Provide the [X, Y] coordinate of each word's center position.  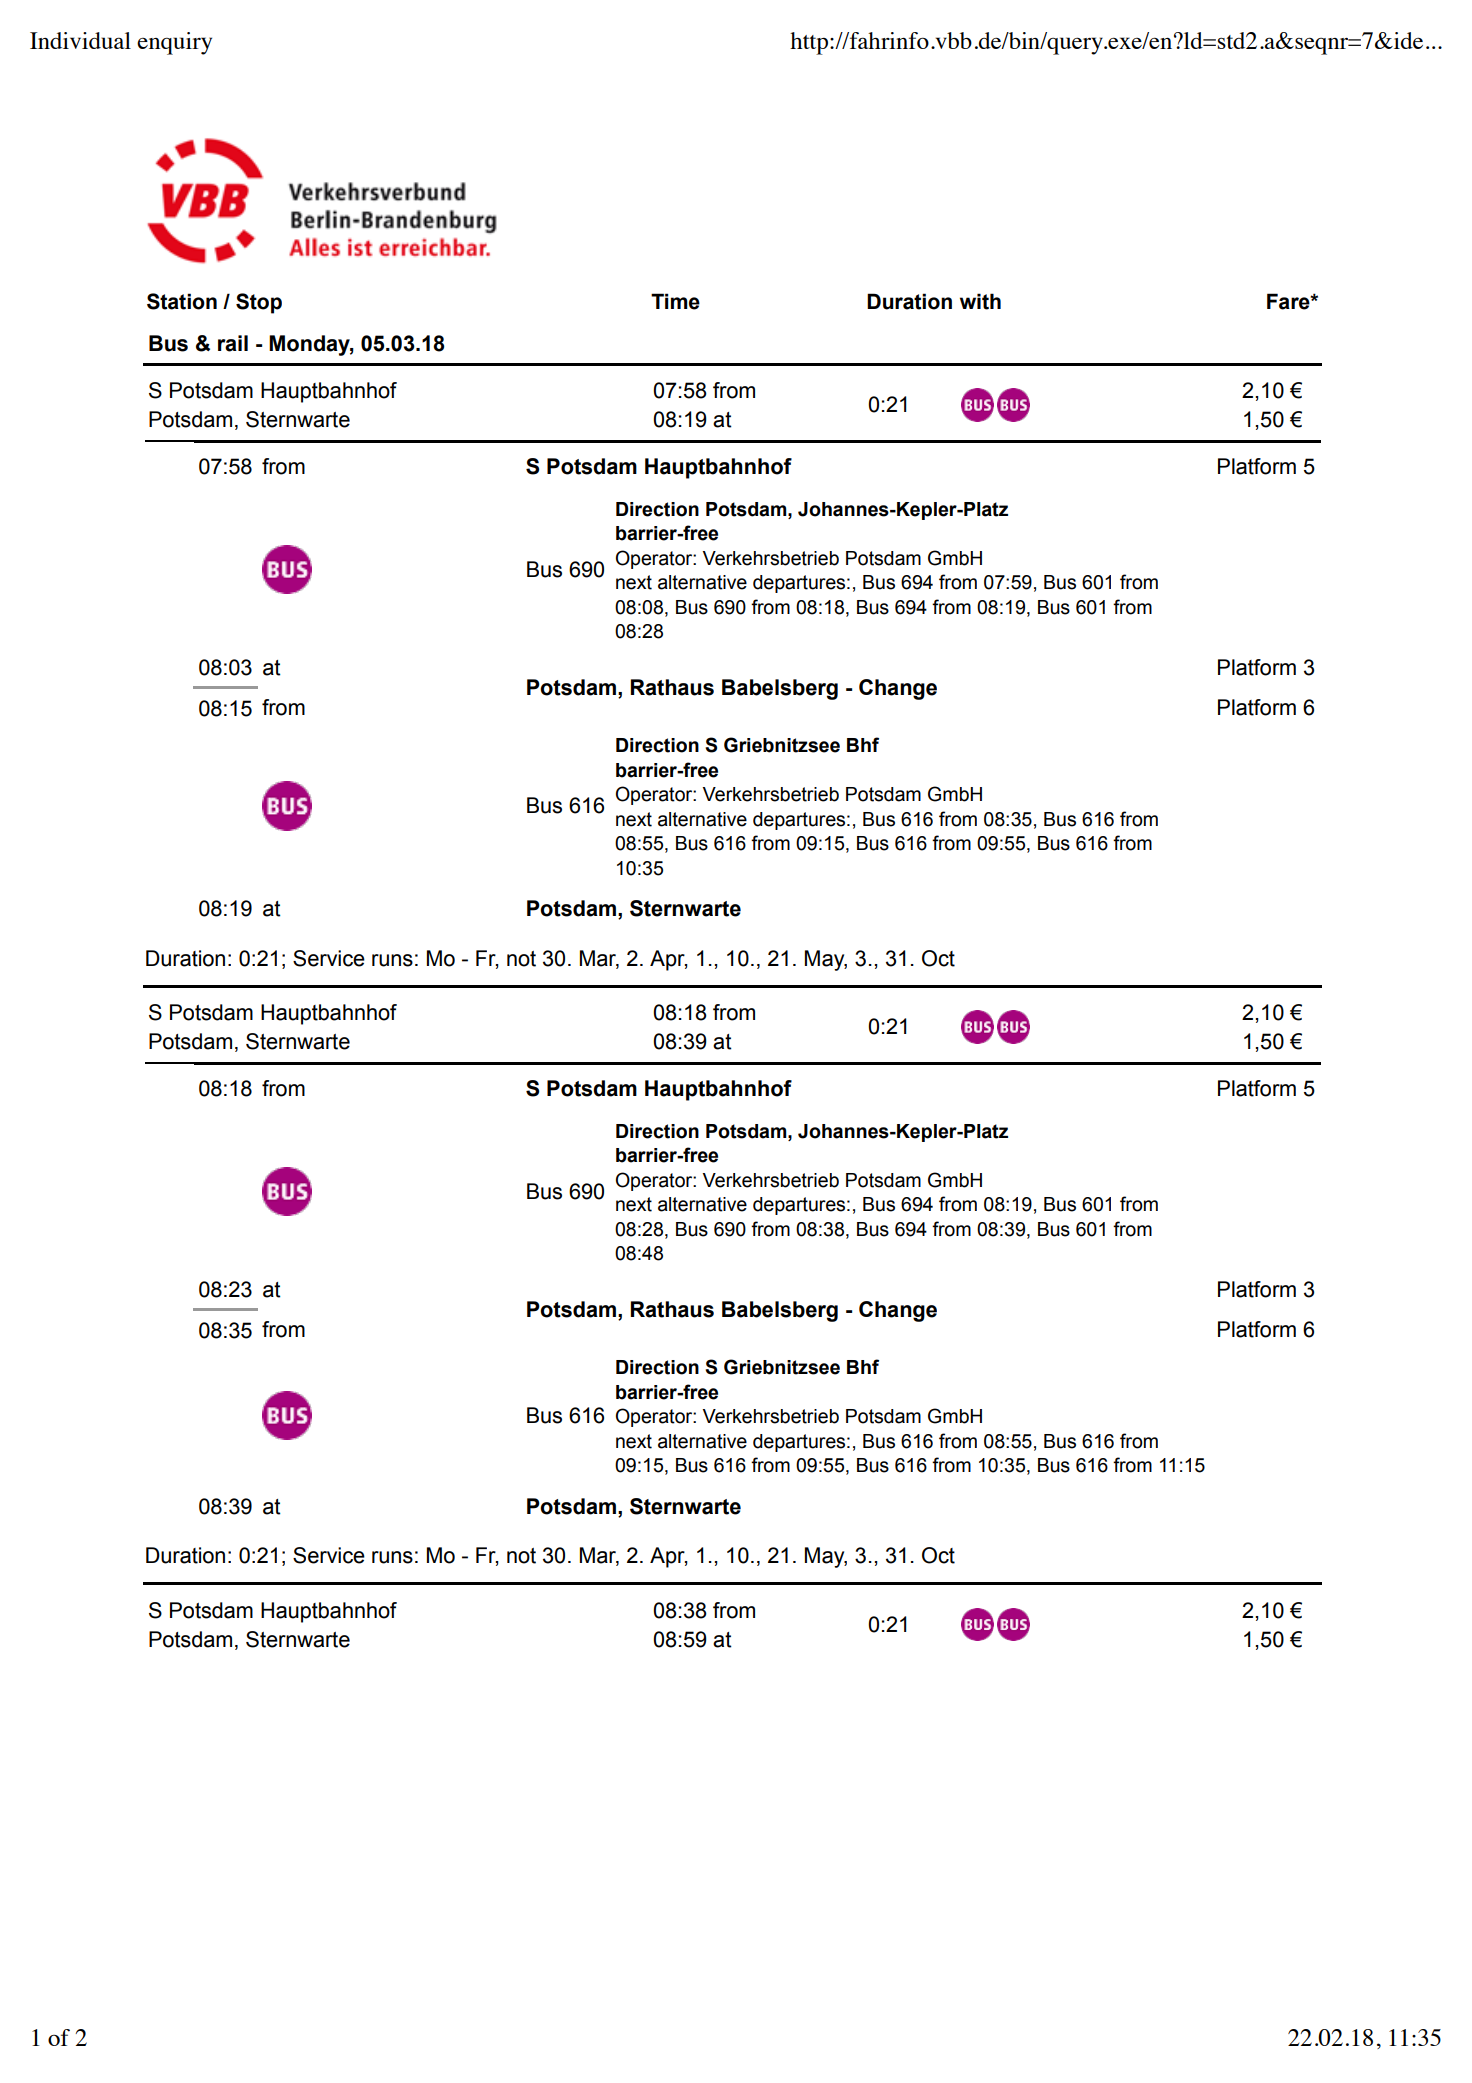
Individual [80, 40]
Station [182, 301]
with [980, 301]
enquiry [174, 43]
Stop [259, 303]
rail [233, 343]
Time [675, 301]
